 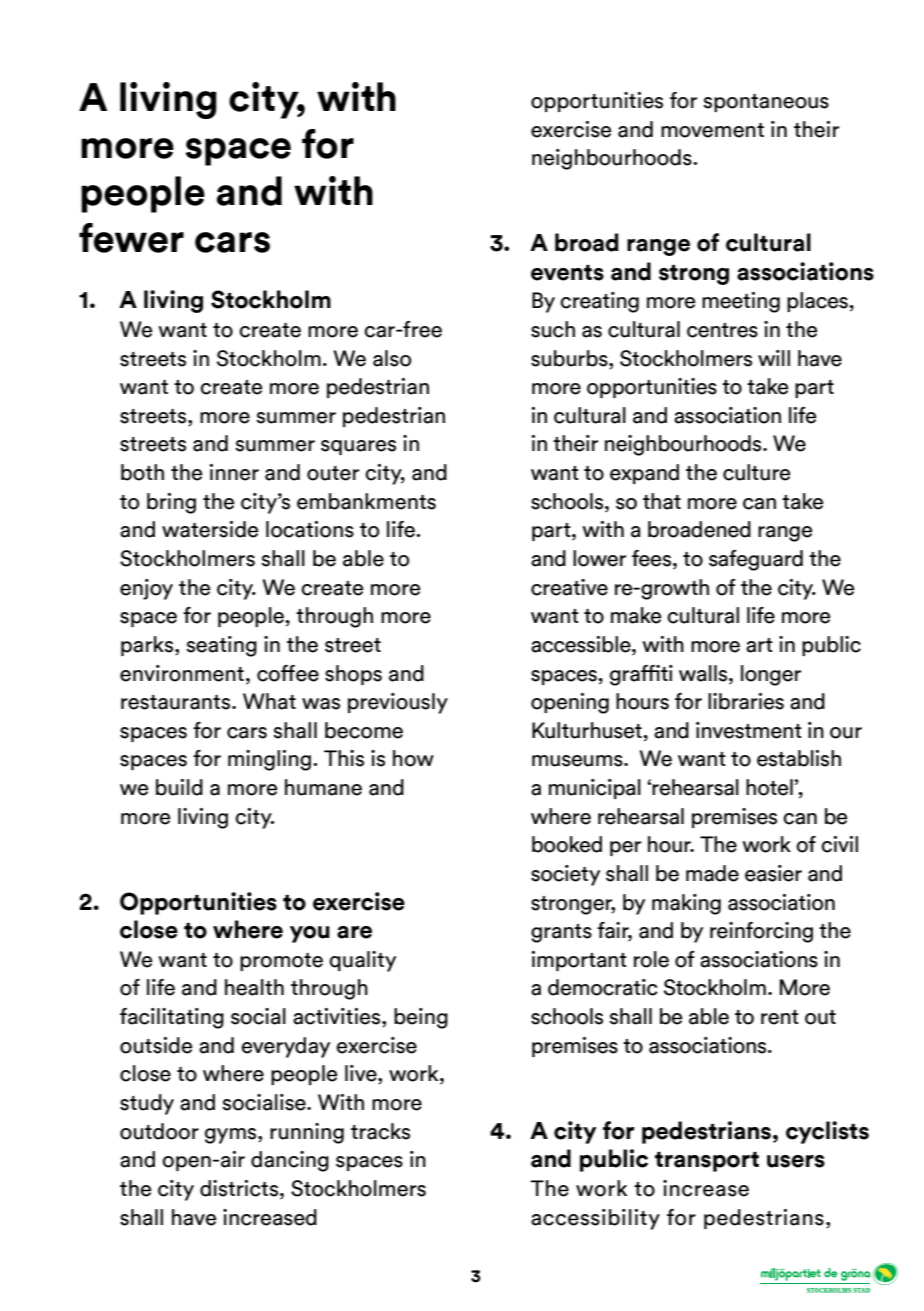 What do you see at coordinates (131, 238) in the screenshot?
I see `fewer` at bounding box center [131, 238].
